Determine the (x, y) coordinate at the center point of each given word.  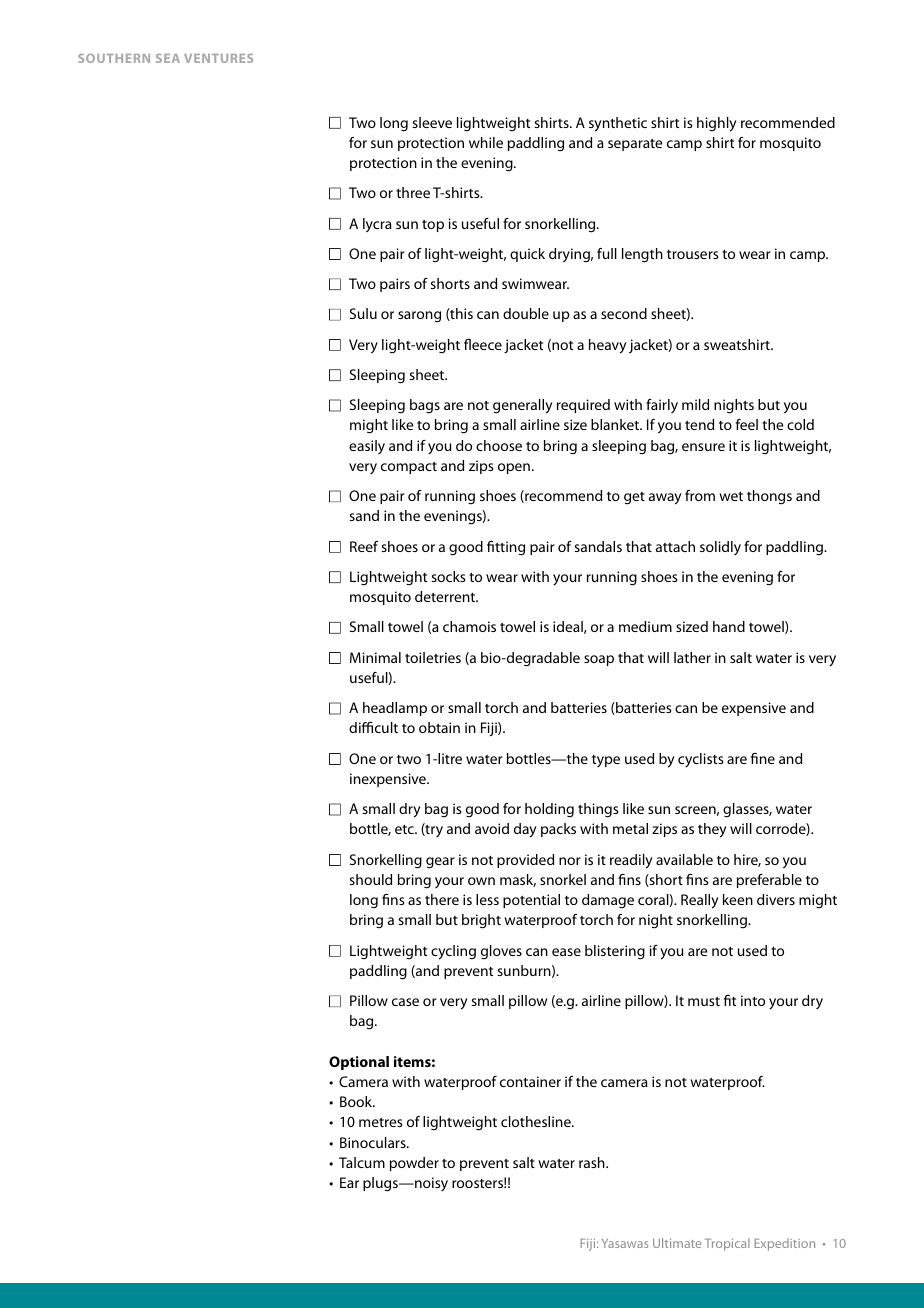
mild (695, 404)
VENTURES (218, 58)
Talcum (362, 1162)
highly (716, 124)
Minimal (375, 657)
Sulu (363, 313)
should (370, 879)
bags (425, 406)
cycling (453, 952)
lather (692, 657)
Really (699, 901)
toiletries (433, 657)
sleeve (432, 122)
